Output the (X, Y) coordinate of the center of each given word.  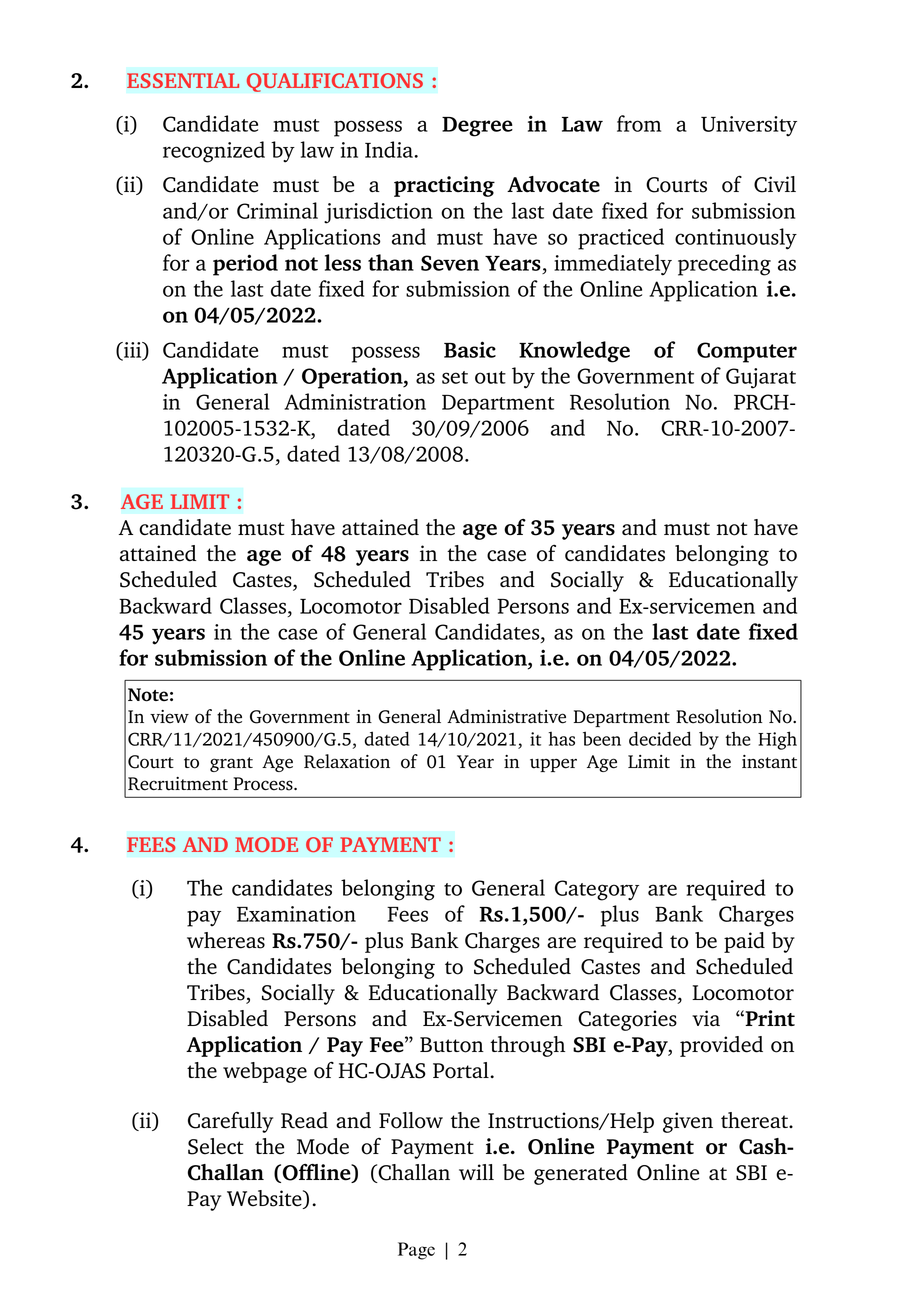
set (455, 377)
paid (744, 942)
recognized (214, 152)
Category (597, 890)
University (749, 126)
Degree (477, 127)
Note (148, 695)
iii (133, 351)
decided (660, 738)
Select (216, 1146)
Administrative (506, 716)
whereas (226, 940)
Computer (747, 352)
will (476, 1172)
